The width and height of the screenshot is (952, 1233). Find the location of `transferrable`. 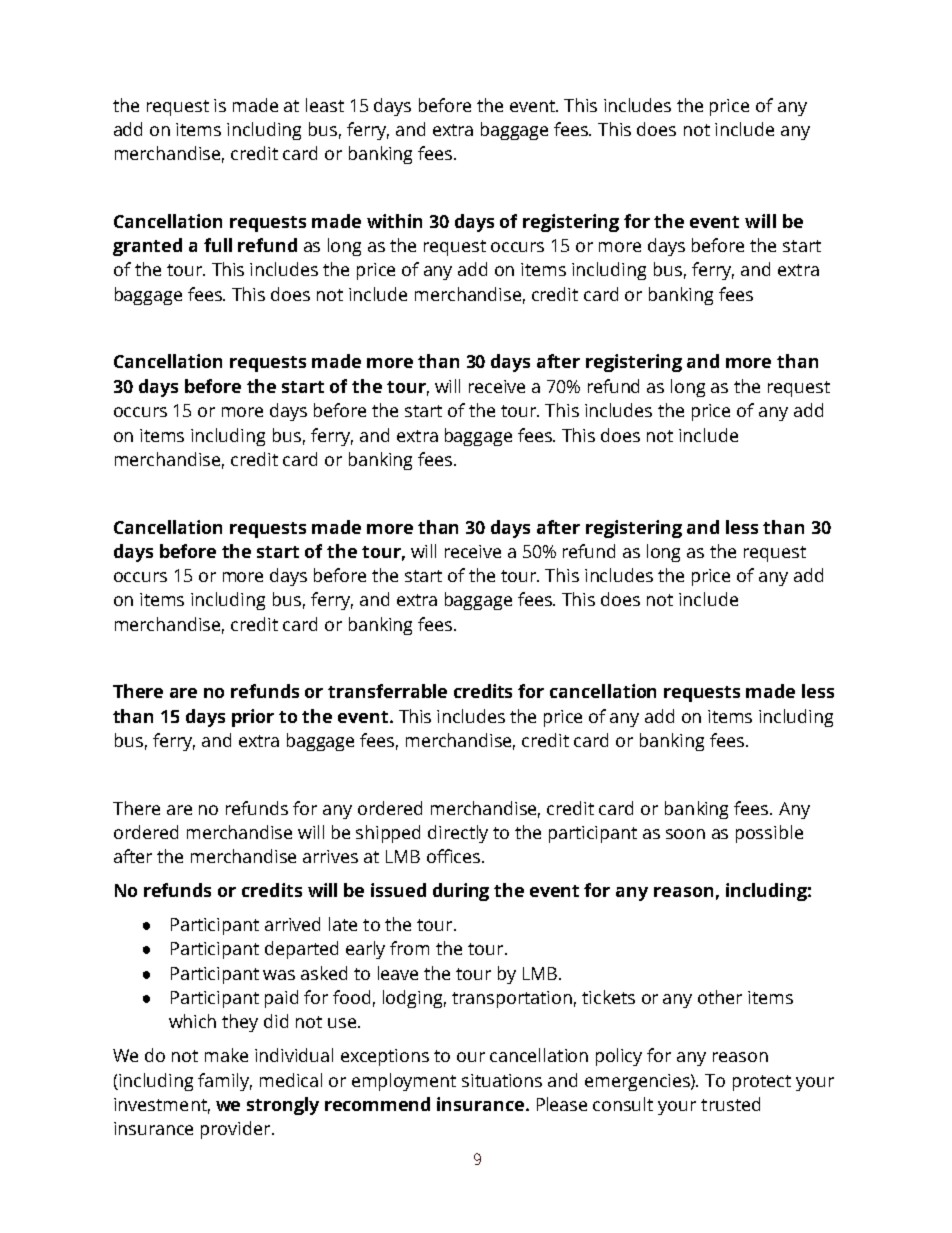

transferrable is located at coordinates (387, 691).
